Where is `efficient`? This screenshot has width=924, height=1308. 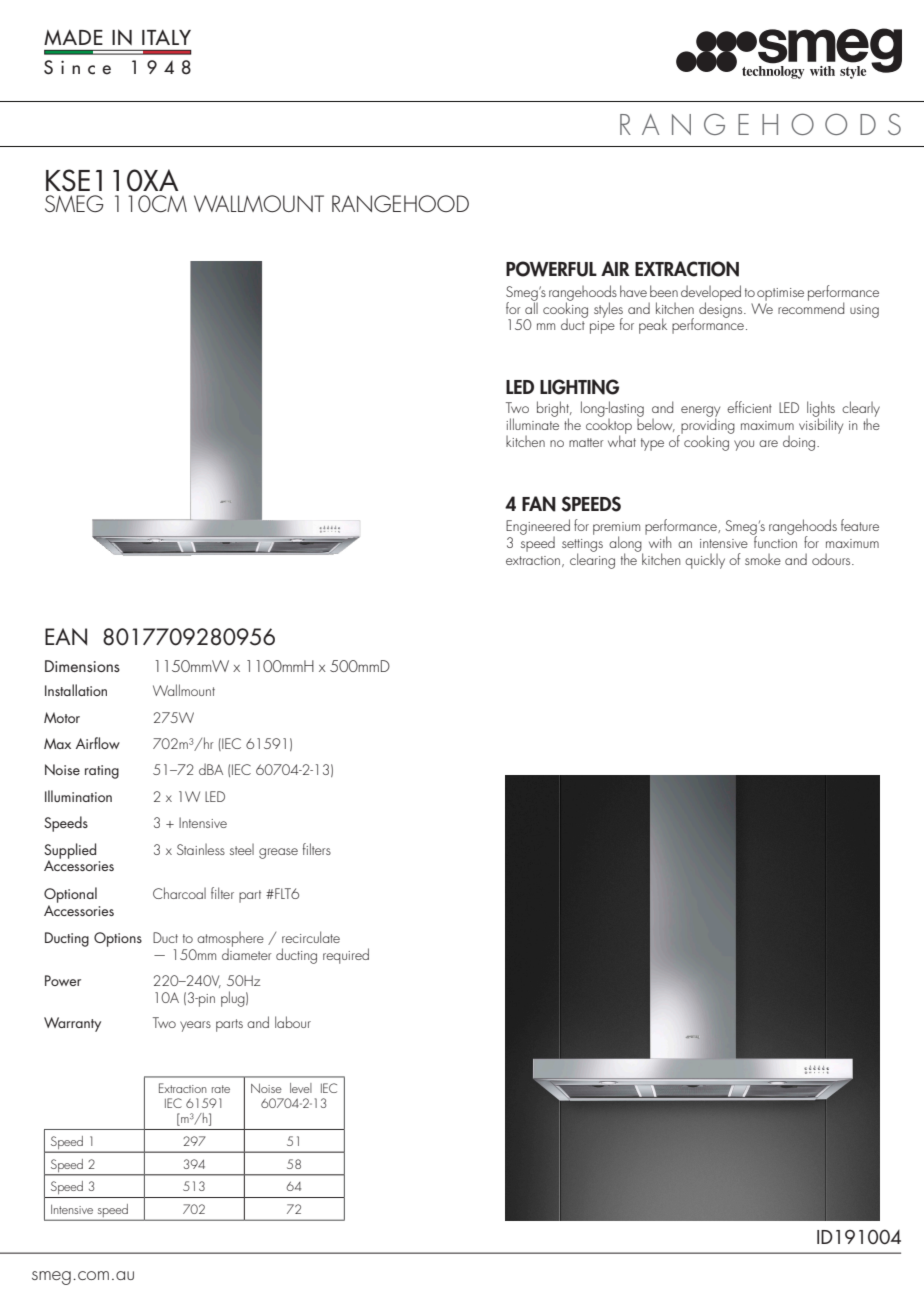 efficient is located at coordinates (749, 407).
